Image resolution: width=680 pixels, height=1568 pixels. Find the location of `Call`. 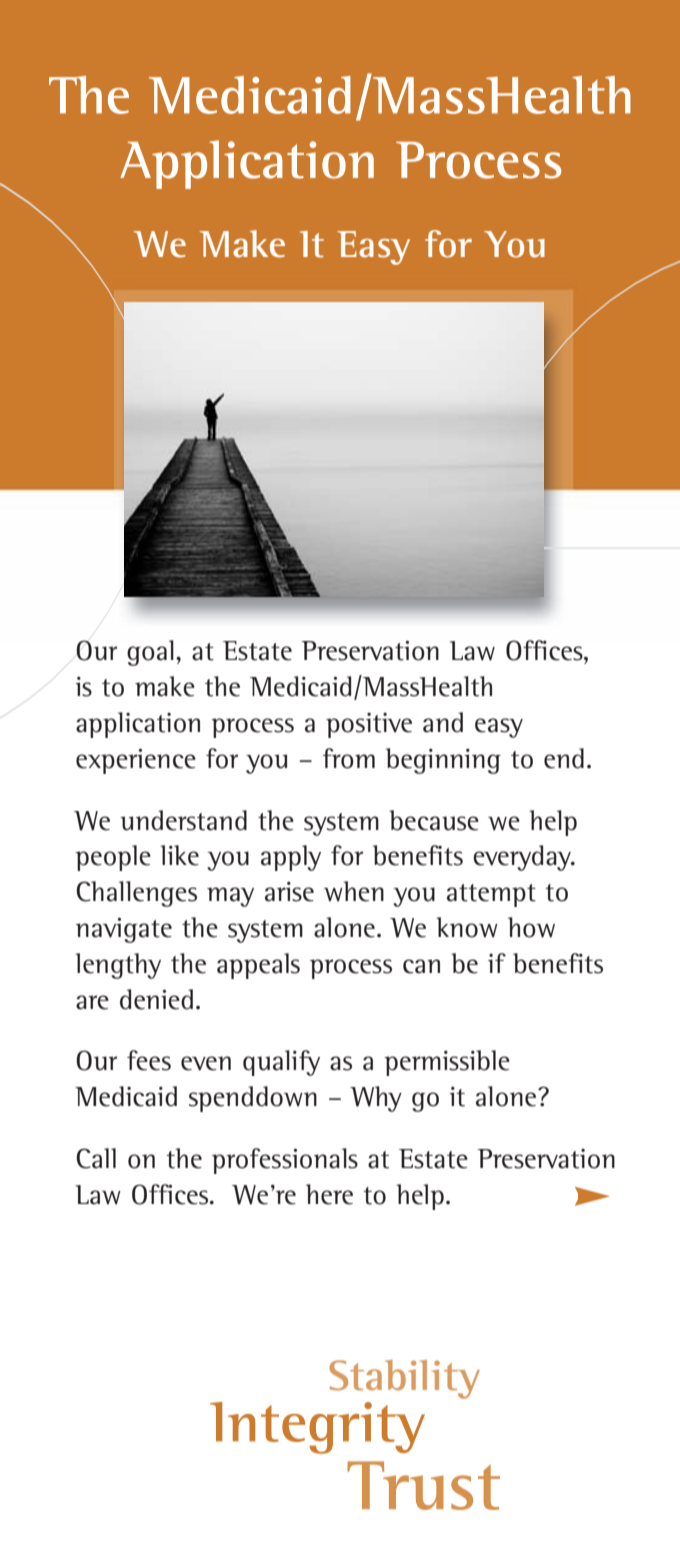

Call is located at coordinates (96, 1158).
